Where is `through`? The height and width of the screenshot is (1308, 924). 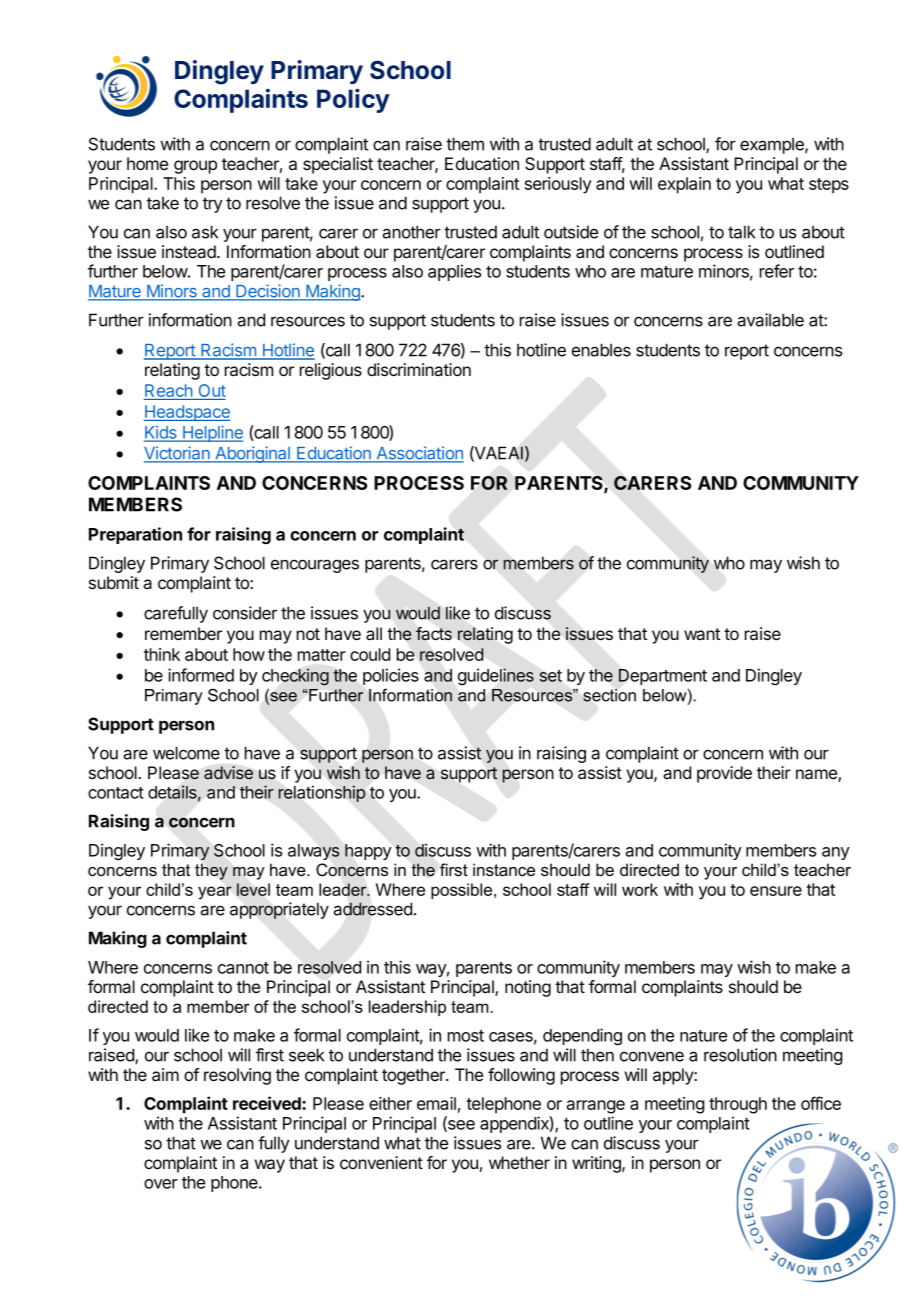
through is located at coordinates (738, 1105).
